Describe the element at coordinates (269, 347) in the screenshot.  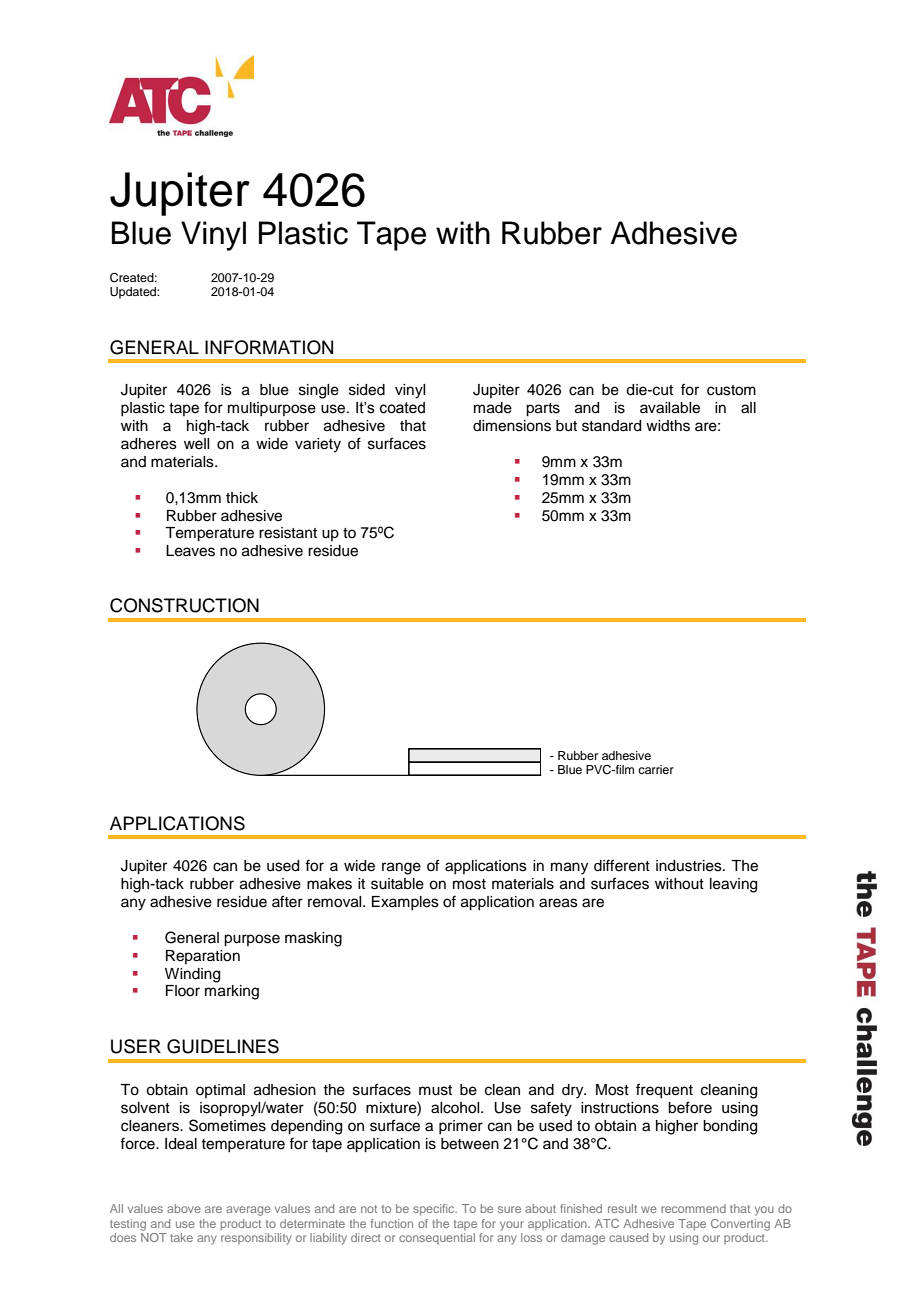
I see `INFORMATION` at that location.
